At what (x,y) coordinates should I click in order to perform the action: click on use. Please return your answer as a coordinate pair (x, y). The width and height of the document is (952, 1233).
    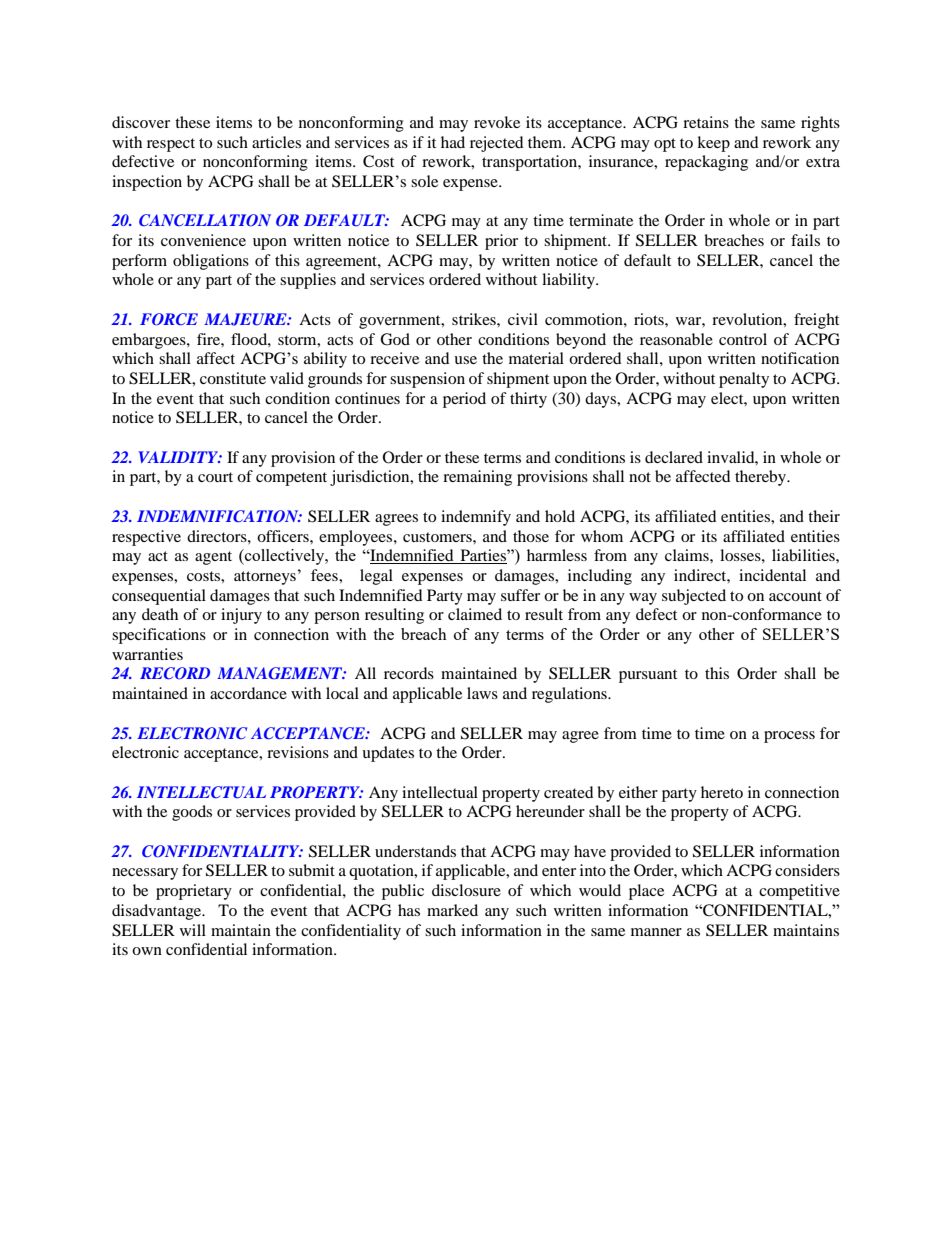
    Looking at the image, I should click on (465, 360).
